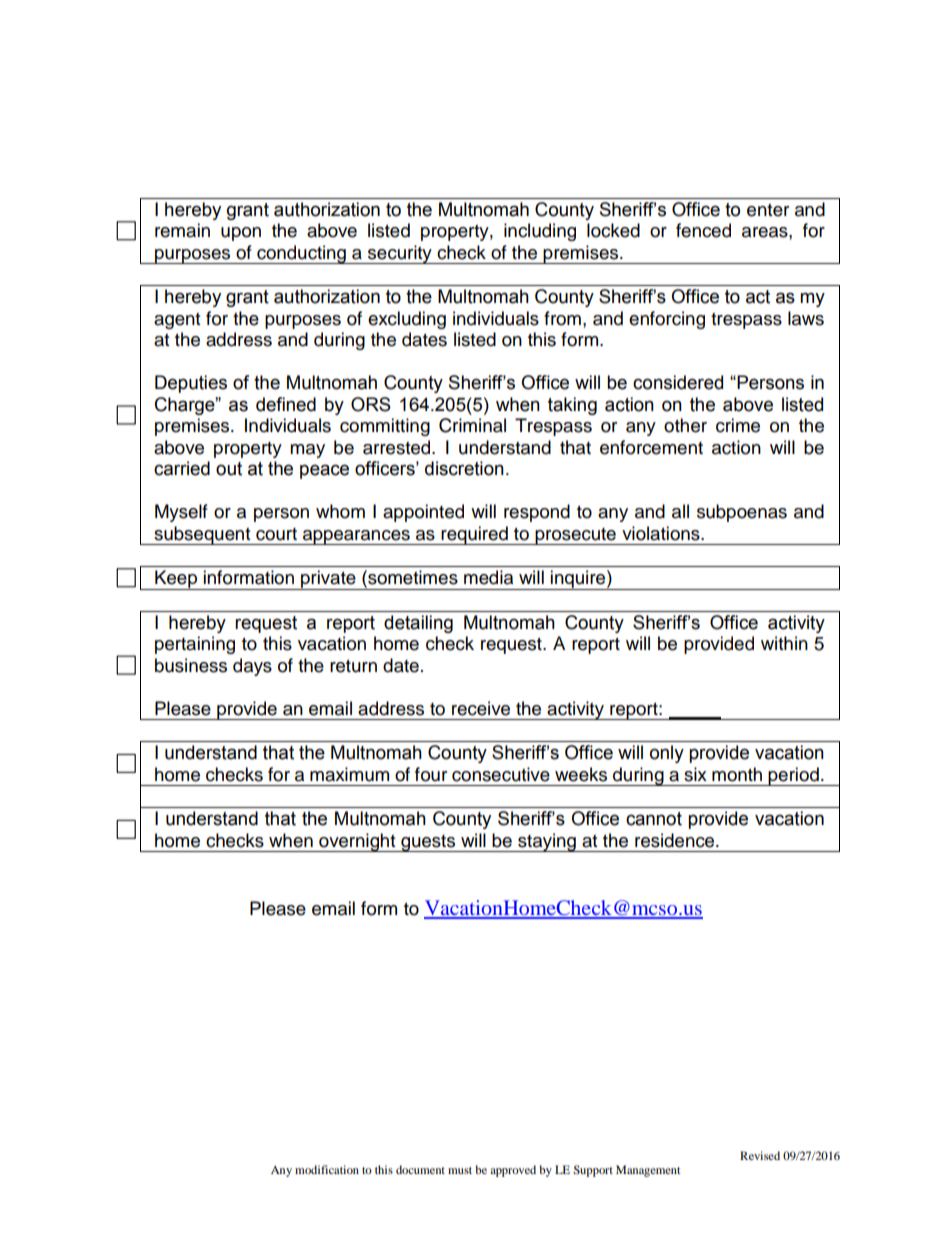 Image resolution: width=952 pixels, height=1233 pixels. What do you see at coordinates (357, 842) in the image?
I see `overnight` at bounding box center [357, 842].
